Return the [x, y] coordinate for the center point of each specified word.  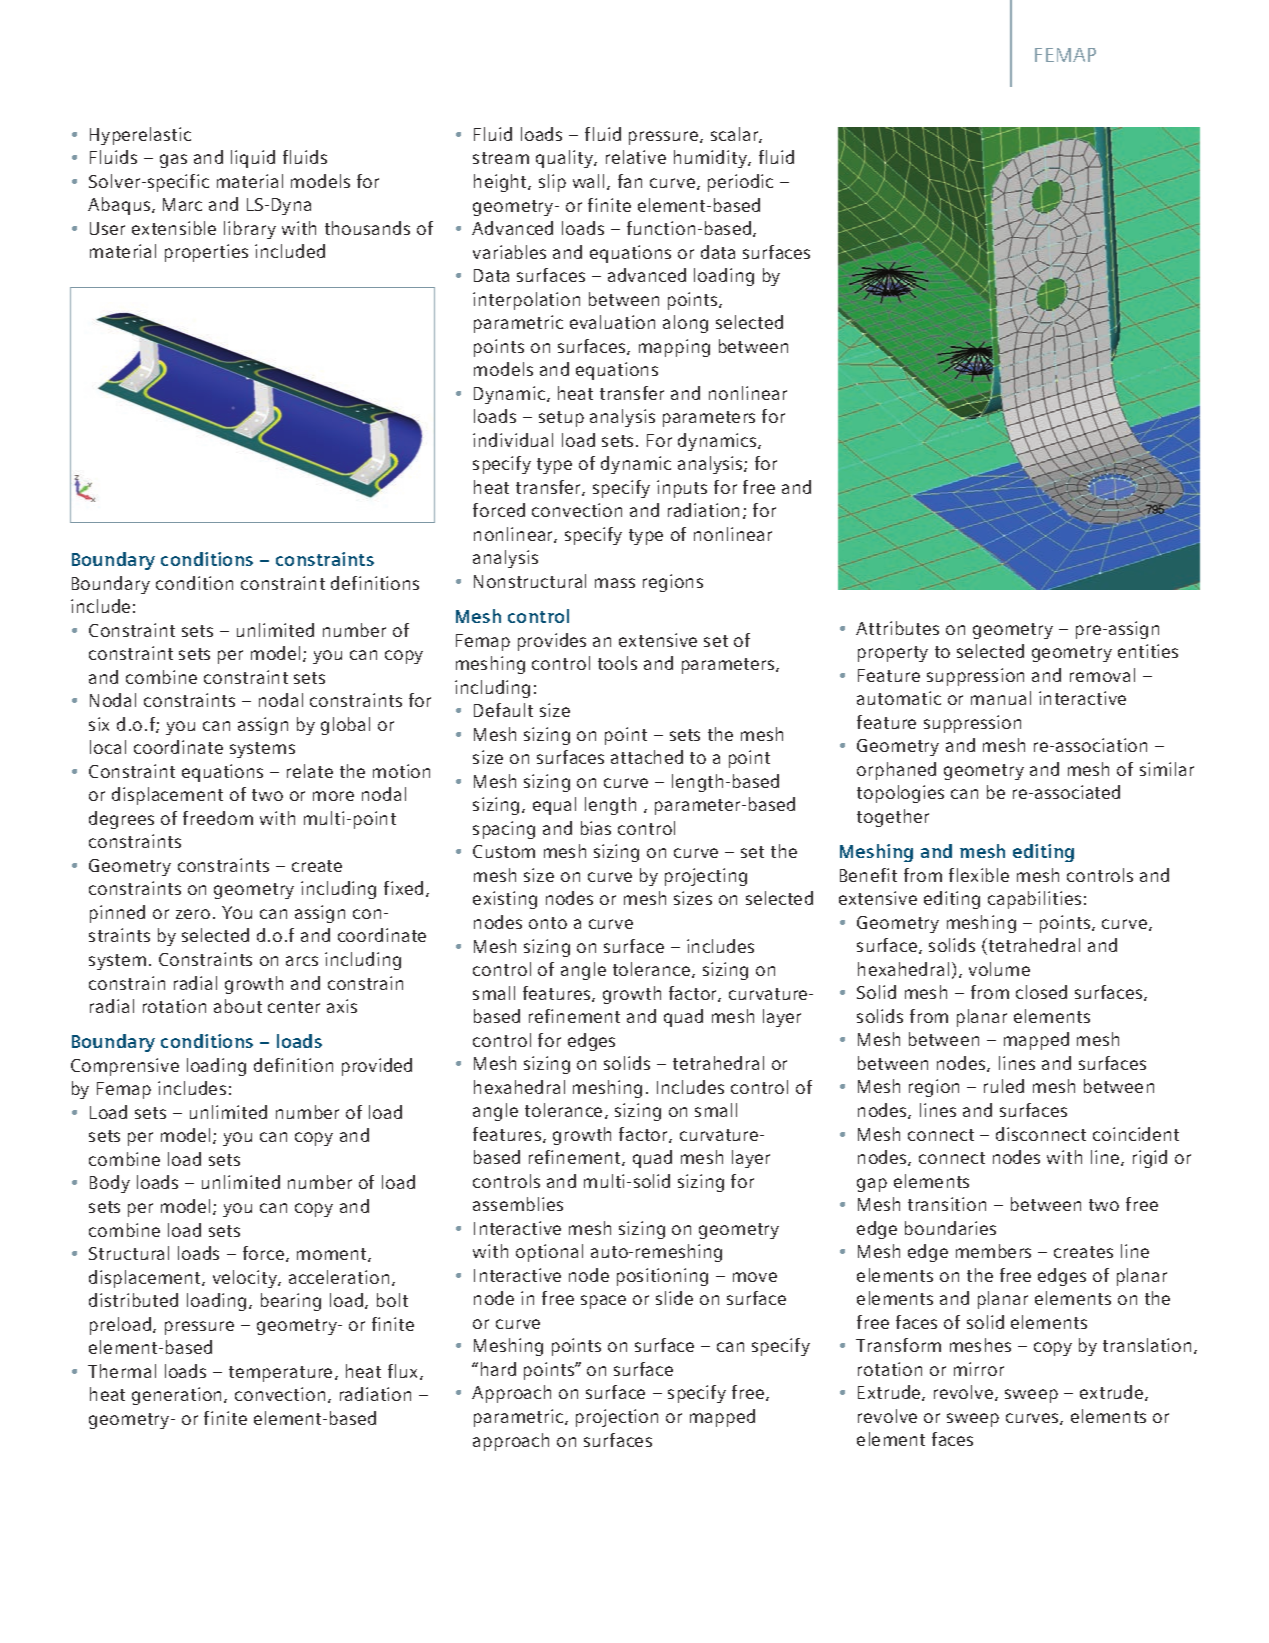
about [238, 1006]
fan [630, 181]
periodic [740, 183]
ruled [1004, 1086]
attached [647, 757]
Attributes [897, 628]
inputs [682, 489]
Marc [182, 204]
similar [1167, 769]
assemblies [518, 1204]
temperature [280, 1374]
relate [310, 771]
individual [513, 440]
